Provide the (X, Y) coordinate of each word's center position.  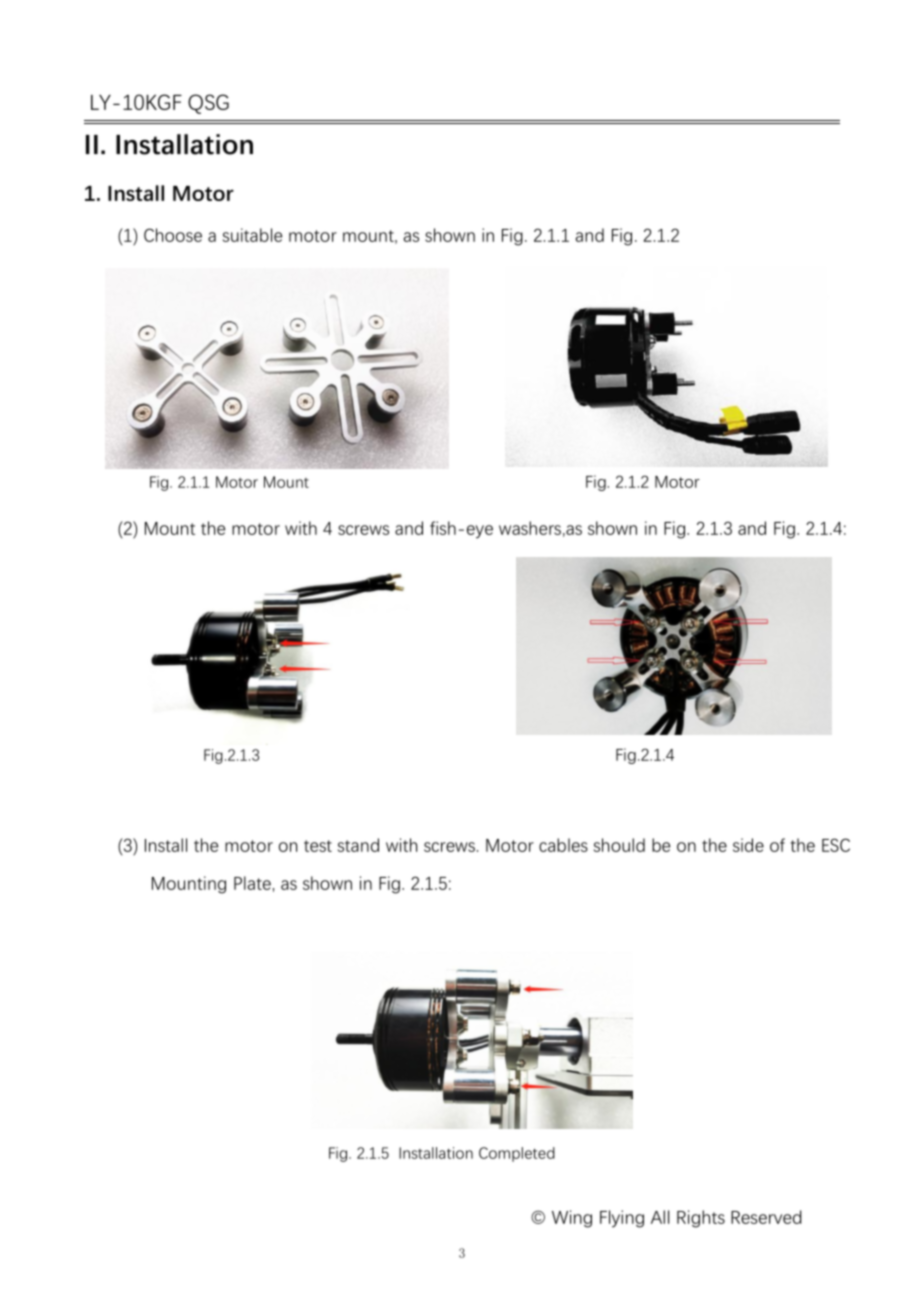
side (748, 845)
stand (358, 845)
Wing (572, 1219)
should (619, 845)
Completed (517, 1154)
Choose (173, 235)
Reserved (766, 1217)
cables (563, 845)
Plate (252, 883)
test (318, 846)
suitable (252, 235)
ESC (836, 845)
